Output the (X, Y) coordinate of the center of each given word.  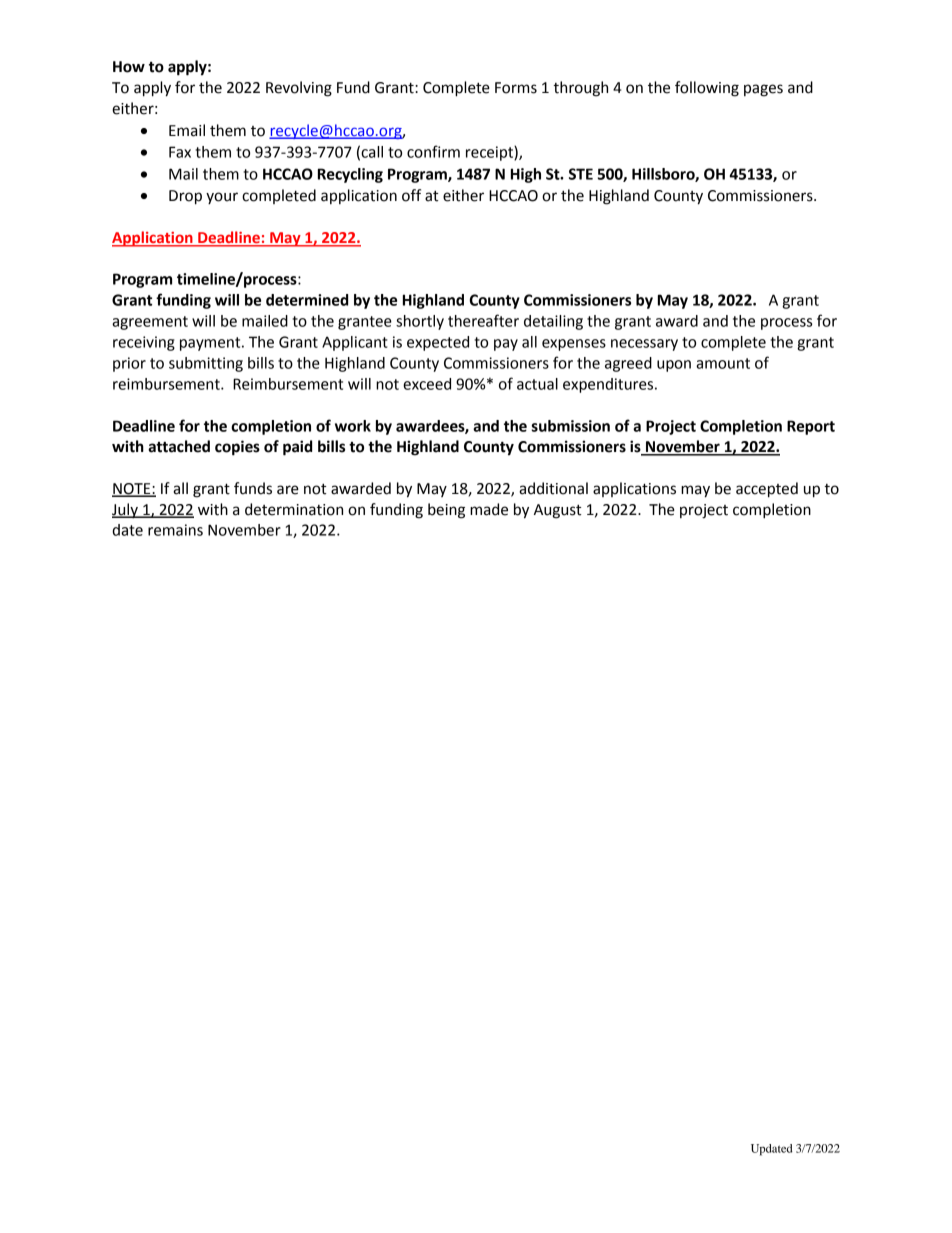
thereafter (483, 320)
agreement (150, 323)
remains (175, 530)
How (129, 67)
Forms (516, 88)
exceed (427, 384)
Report (811, 427)
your (222, 198)
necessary (644, 345)
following (707, 89)
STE (581, 174)
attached (179, 446)
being (446, 511)
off (411, 195)
